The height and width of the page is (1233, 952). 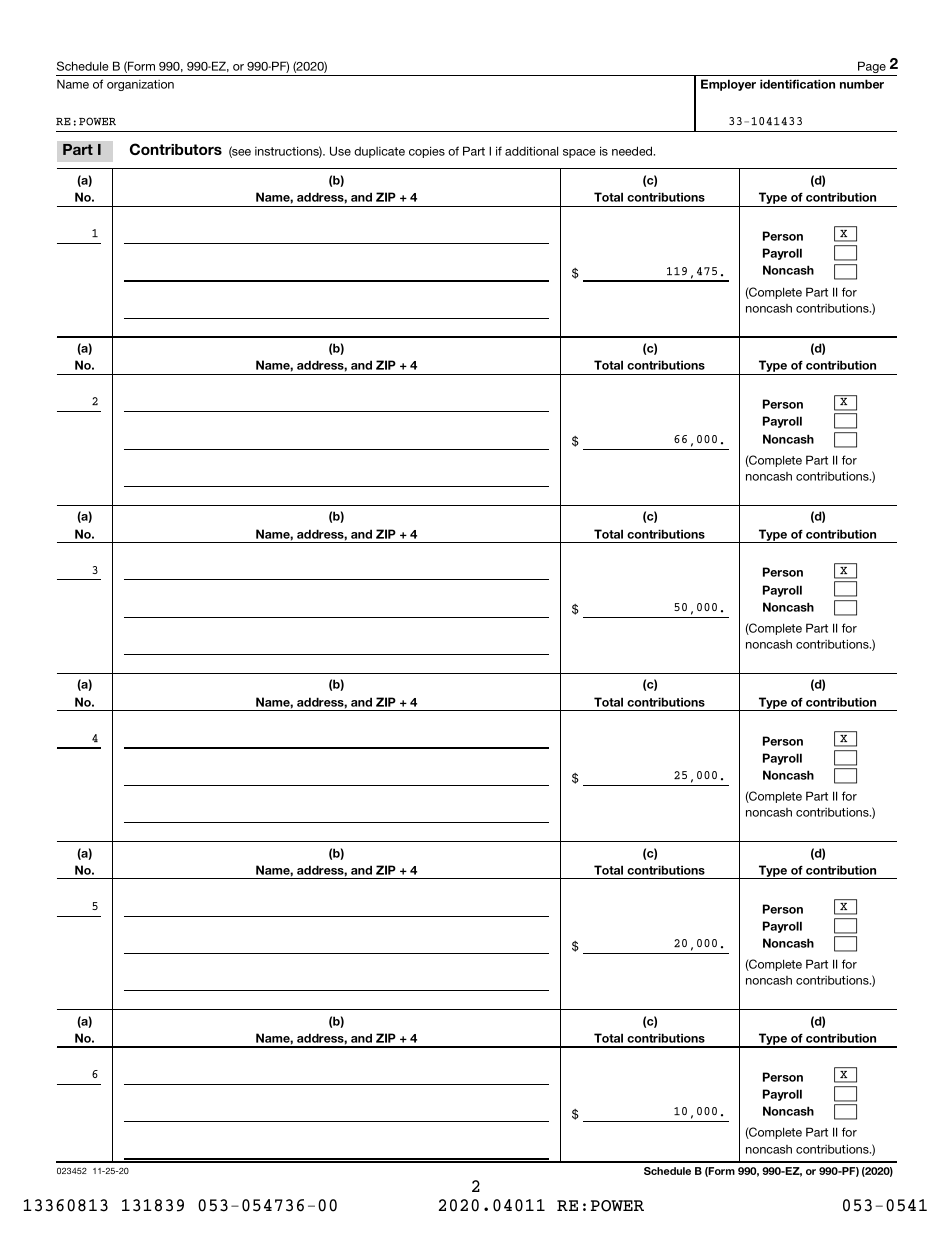 What do you see at coordinates (633, 151) in the page?
I see `needed` at bounding box center [633, 151].
